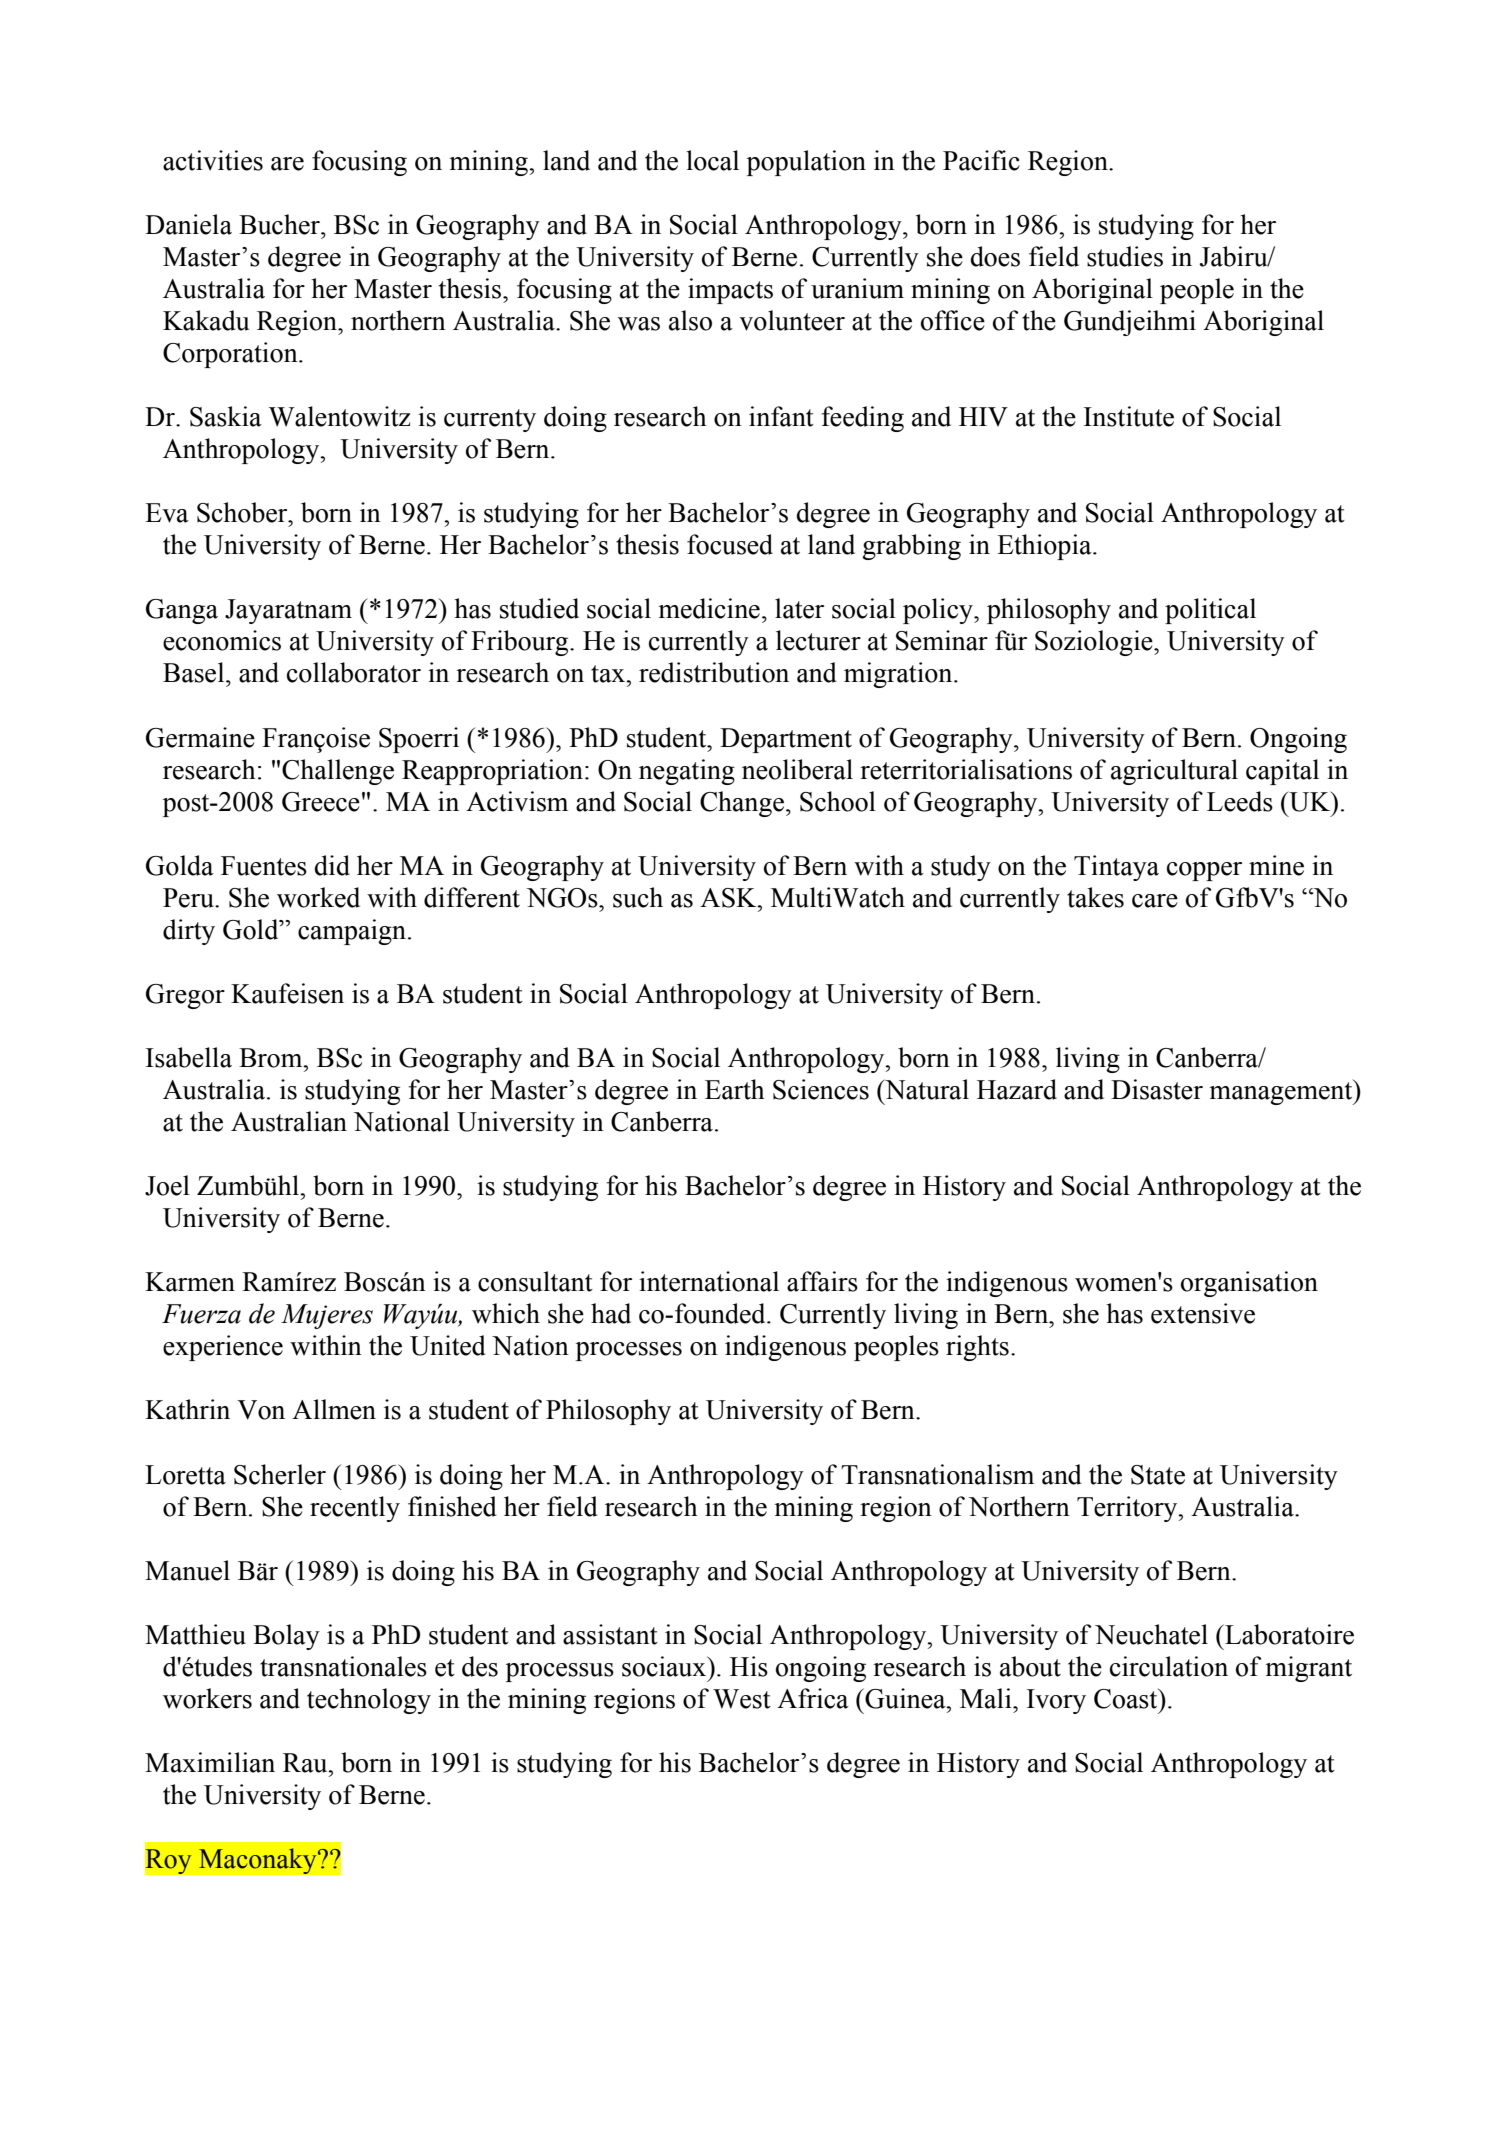 This screenshot has width=1509, height=2135. What do you see at coordinates (353, 932) in the screenshot?
I see `campaign` at bounding box center [353, 932].
